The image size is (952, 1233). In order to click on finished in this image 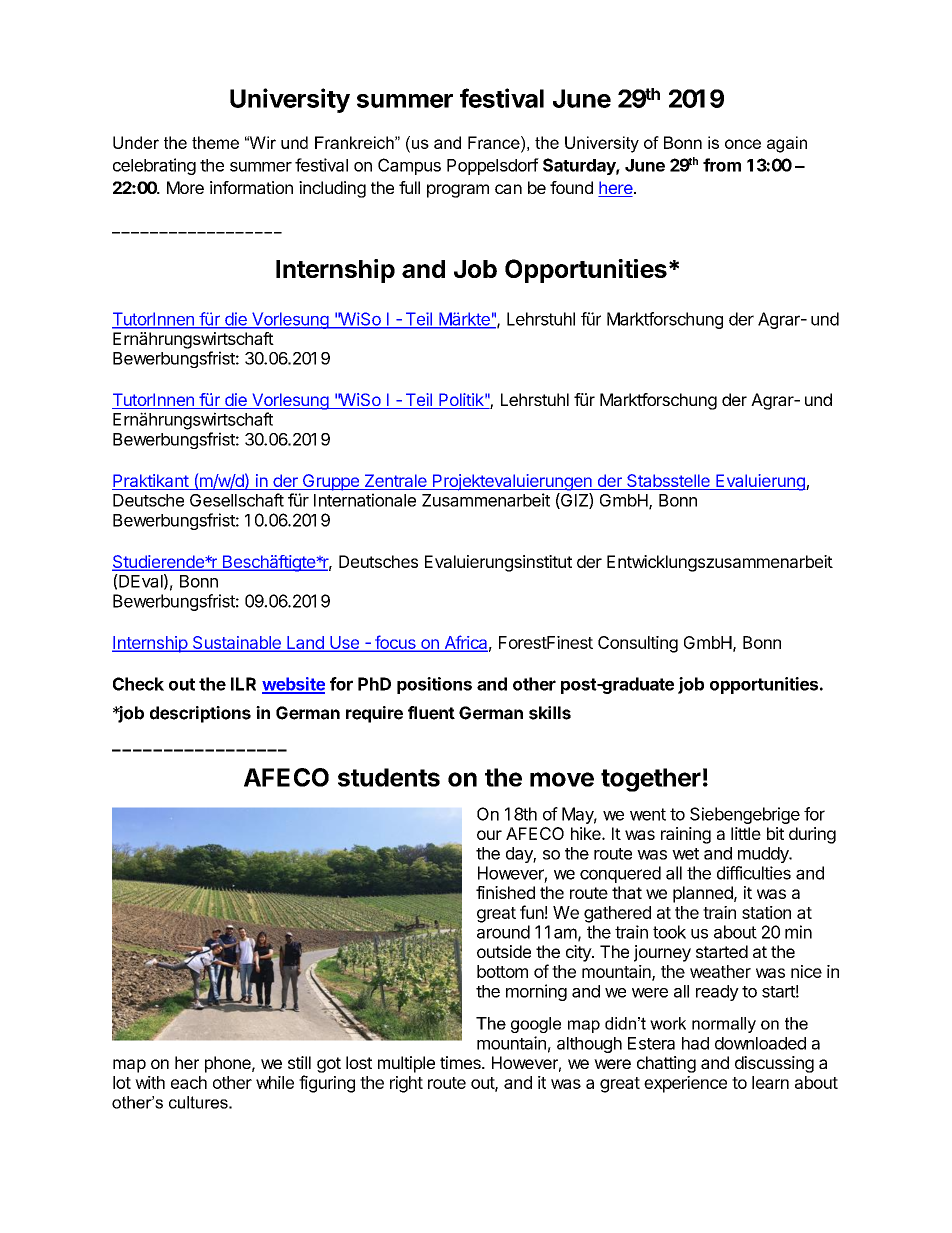, I will do `click(505, 892)`.
